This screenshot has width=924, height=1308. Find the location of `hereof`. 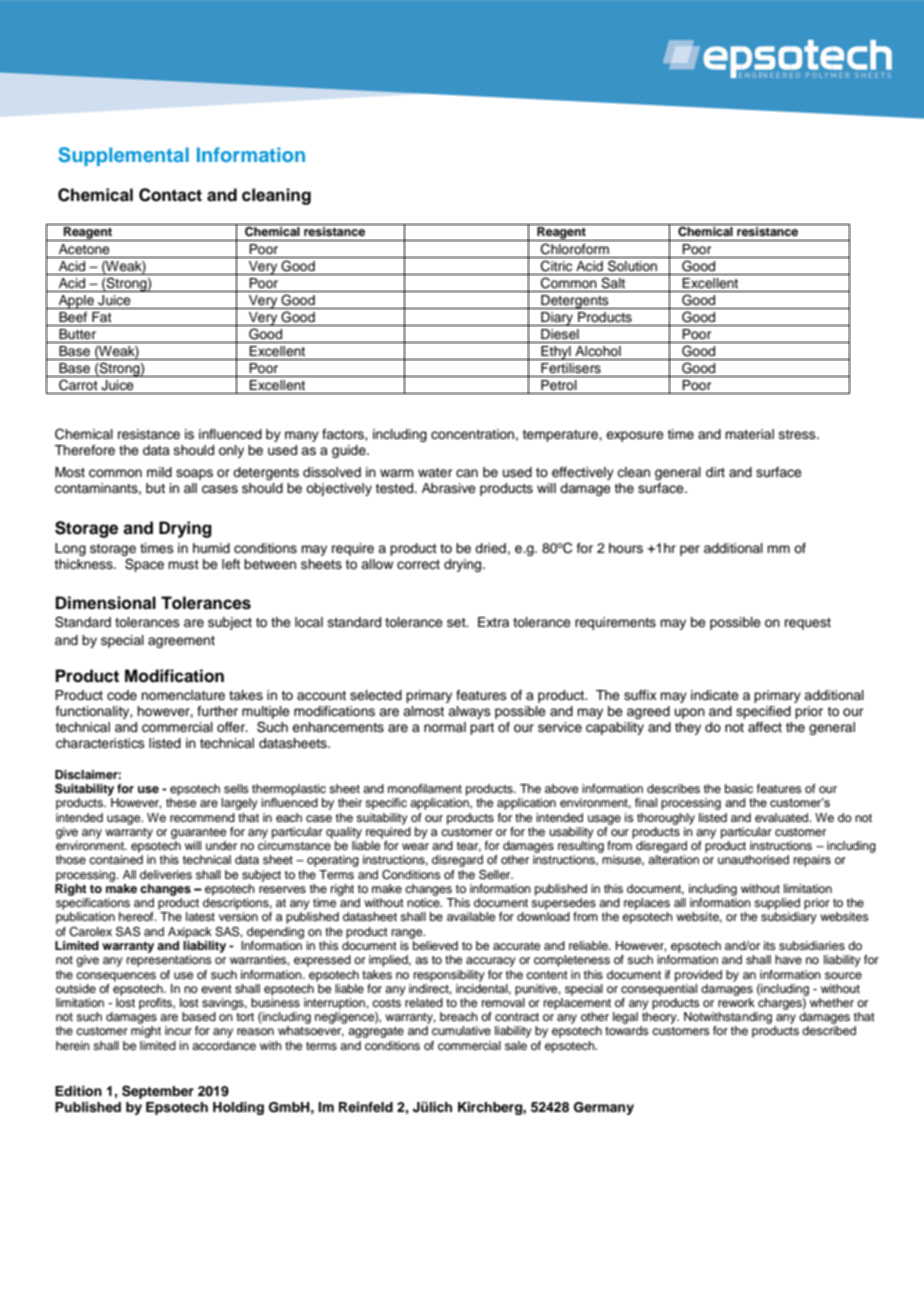

hereof is located at coordinates (137, 916).
